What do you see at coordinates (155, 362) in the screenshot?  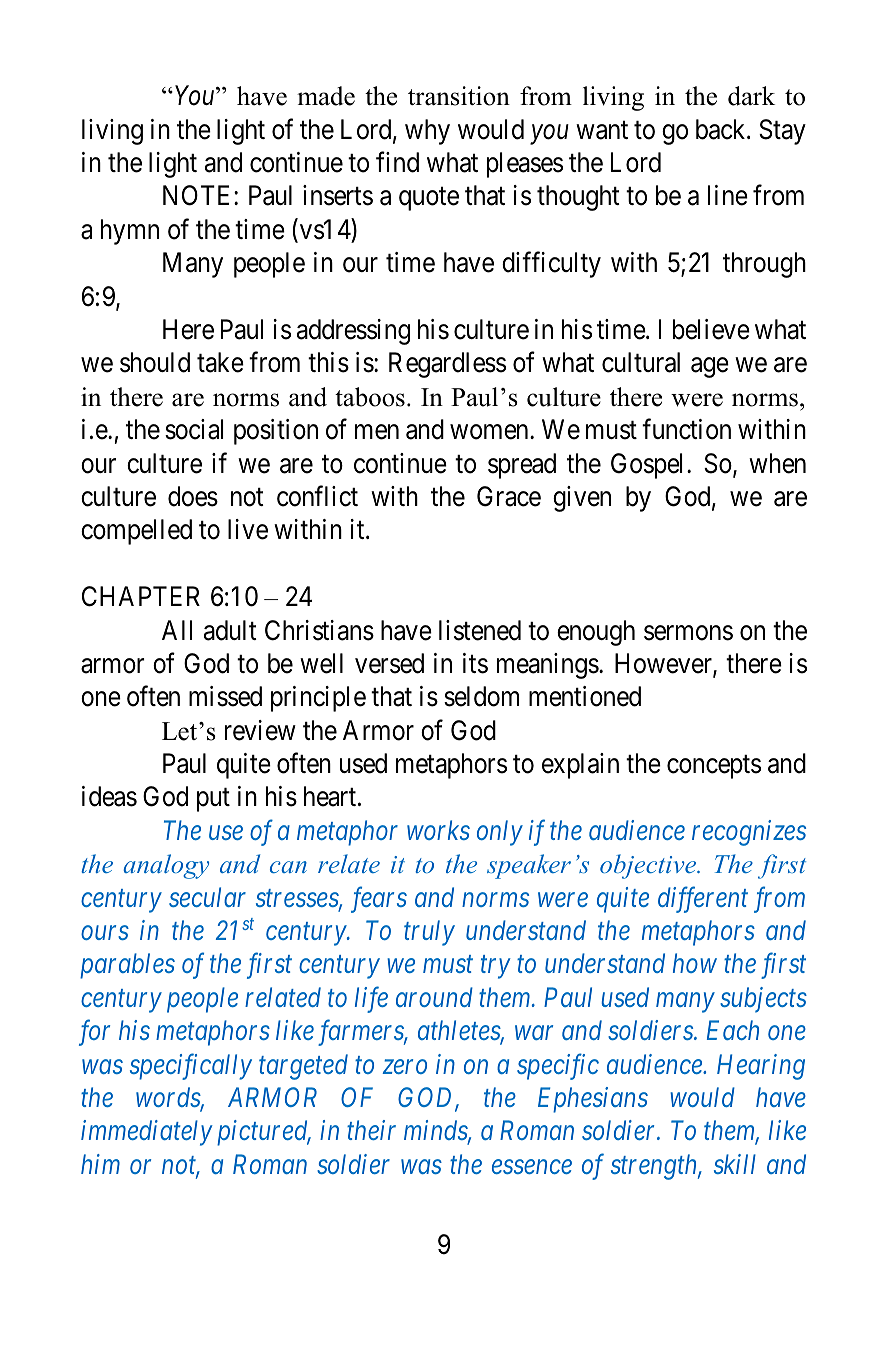 I see `should` at bounding box center [155, 362].
